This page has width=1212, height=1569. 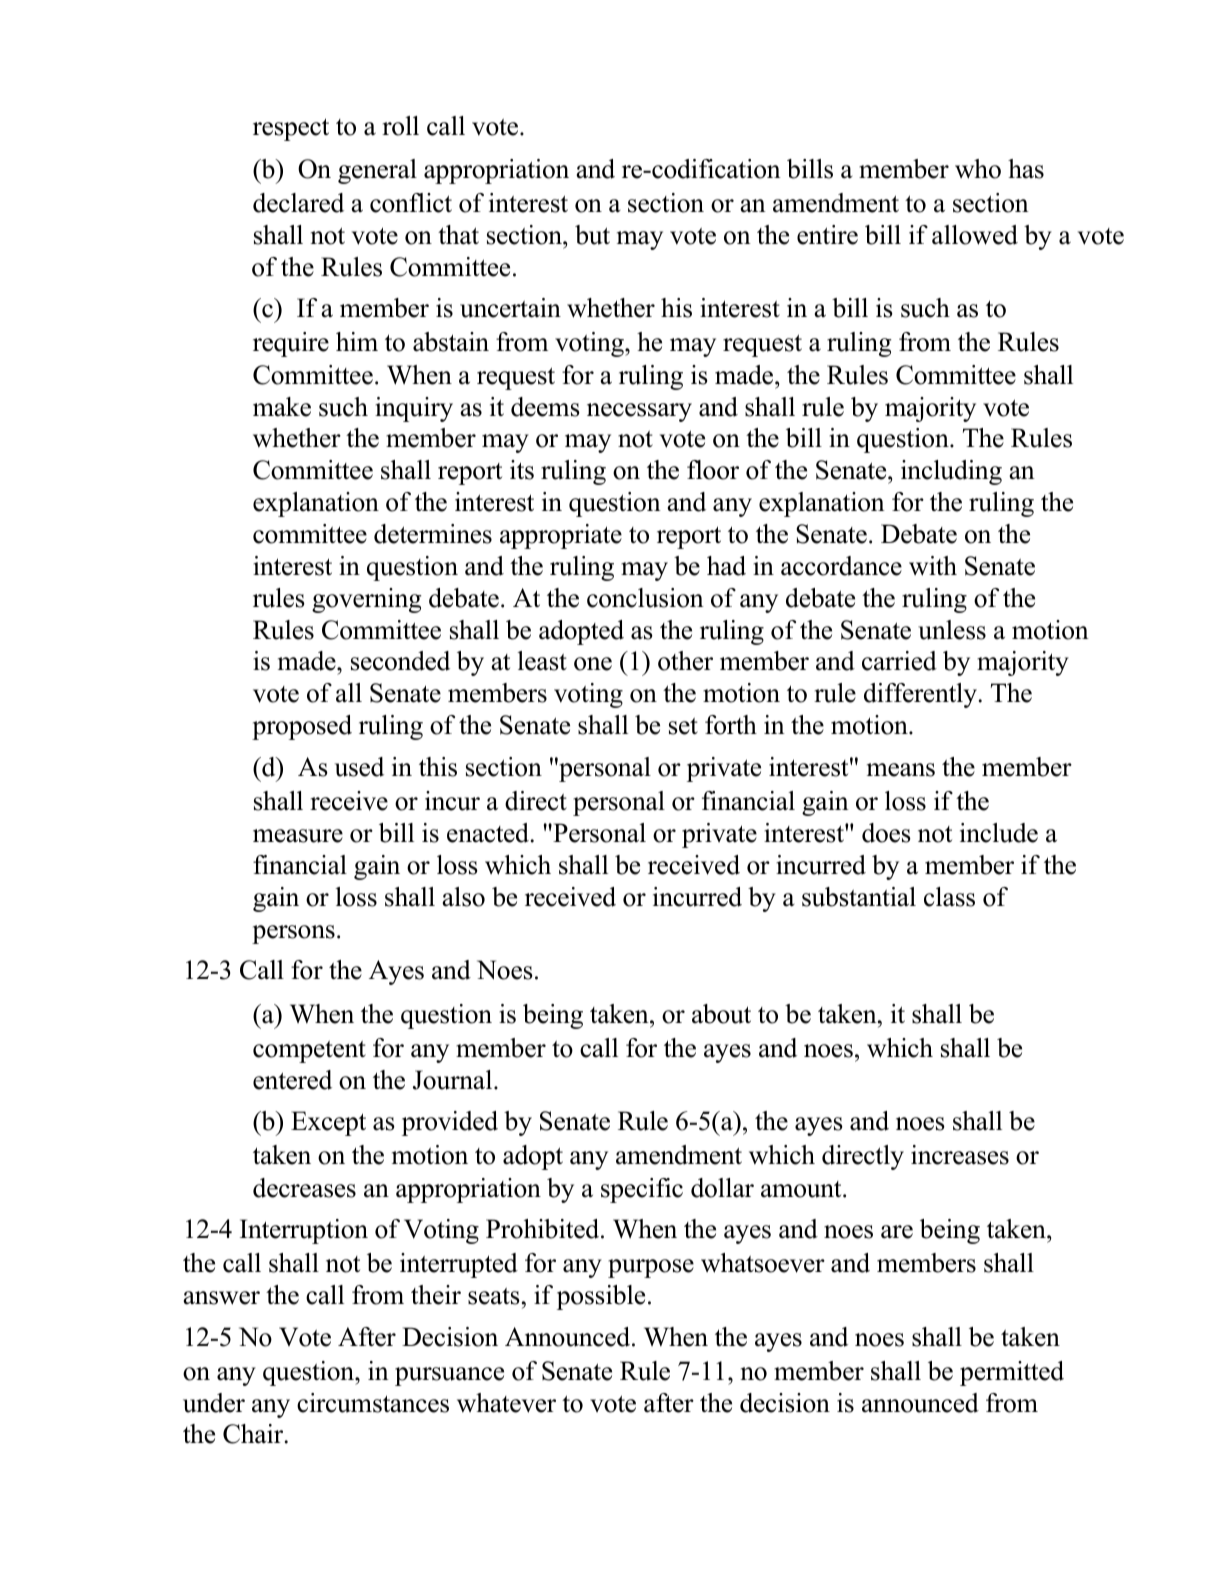 I want to click on but, so click(x=592, y=235).
